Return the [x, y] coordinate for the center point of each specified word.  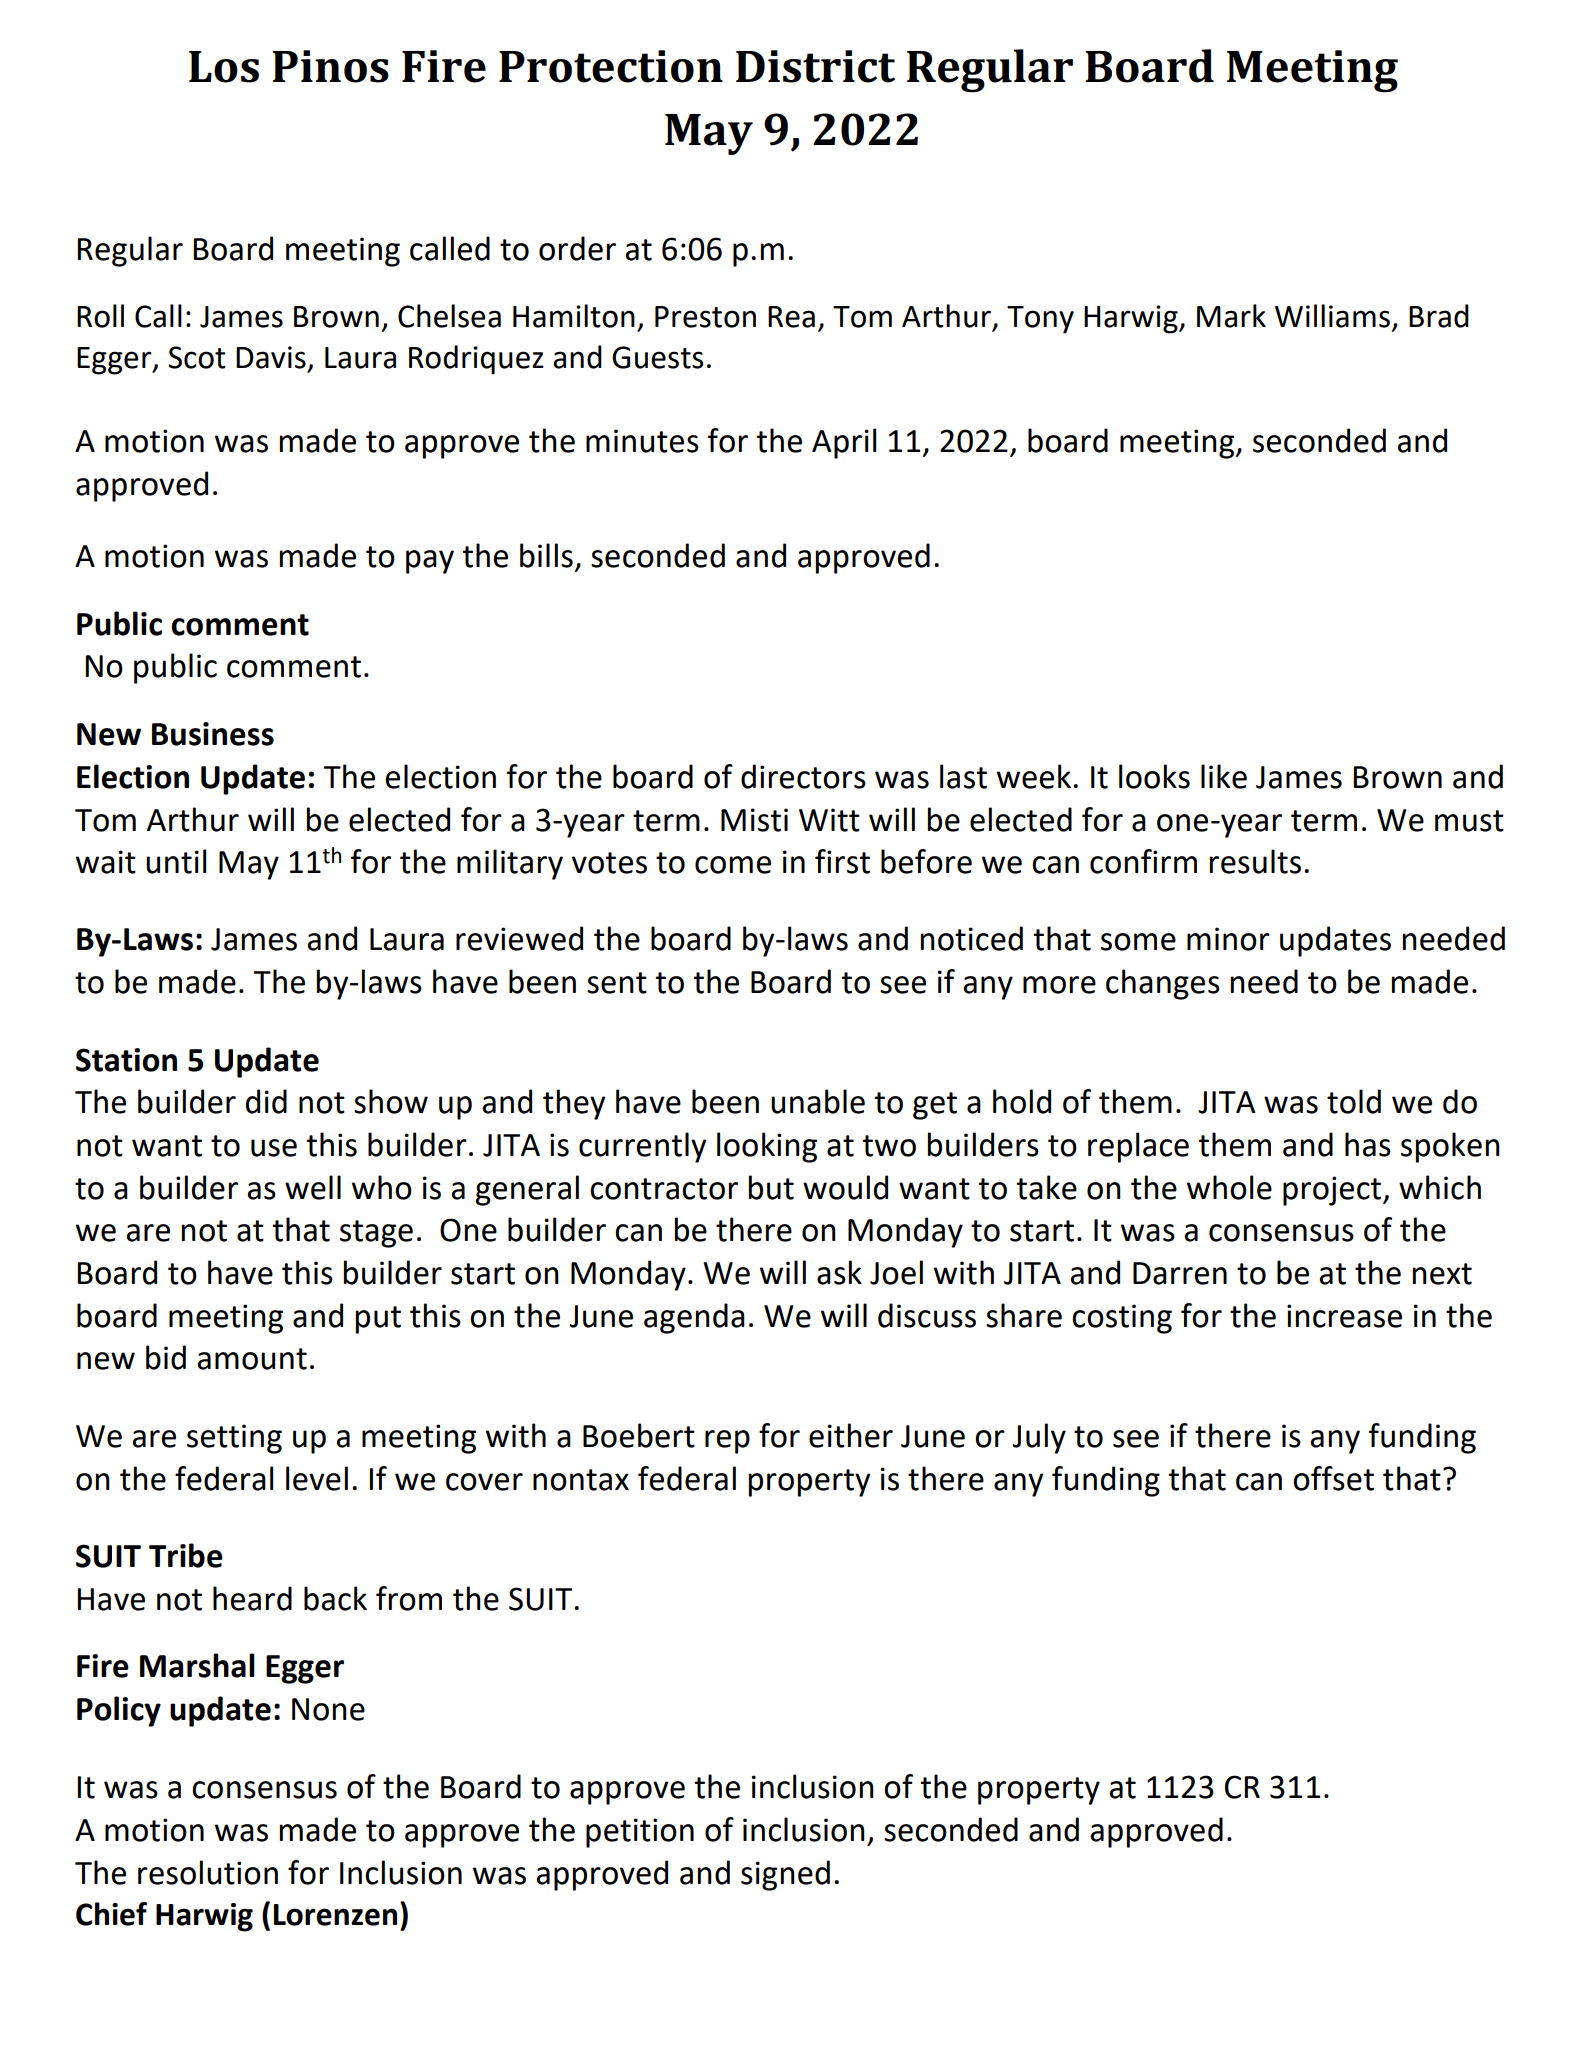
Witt [829, 820]
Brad [1439, 316]
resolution [208, 1872]
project [1333, 1191]
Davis [271, 357]
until [176, 861]
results [1255, 861]
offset [1333, 1478]
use [274, 1148]
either [851, 1435]
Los [224, 67]
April [844, 443]
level [317, 1478]
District [815, 66]
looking [767, 1147]
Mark [1231, 316]
